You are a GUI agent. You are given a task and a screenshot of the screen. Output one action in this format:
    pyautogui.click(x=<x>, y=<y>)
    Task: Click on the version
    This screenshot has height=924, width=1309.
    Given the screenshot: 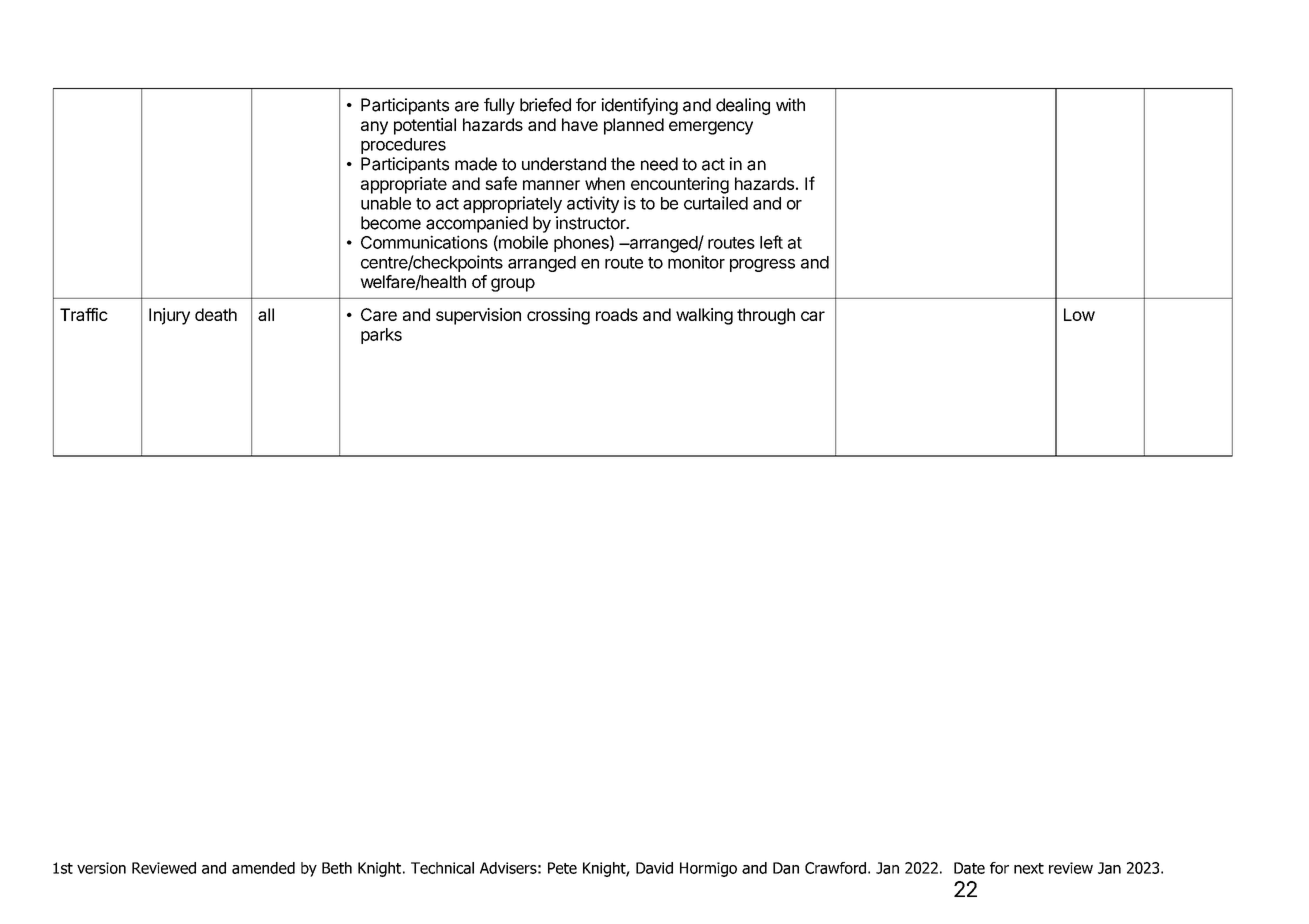 What is the action you would take?
    pyautogui.click(x=101, y=868)
